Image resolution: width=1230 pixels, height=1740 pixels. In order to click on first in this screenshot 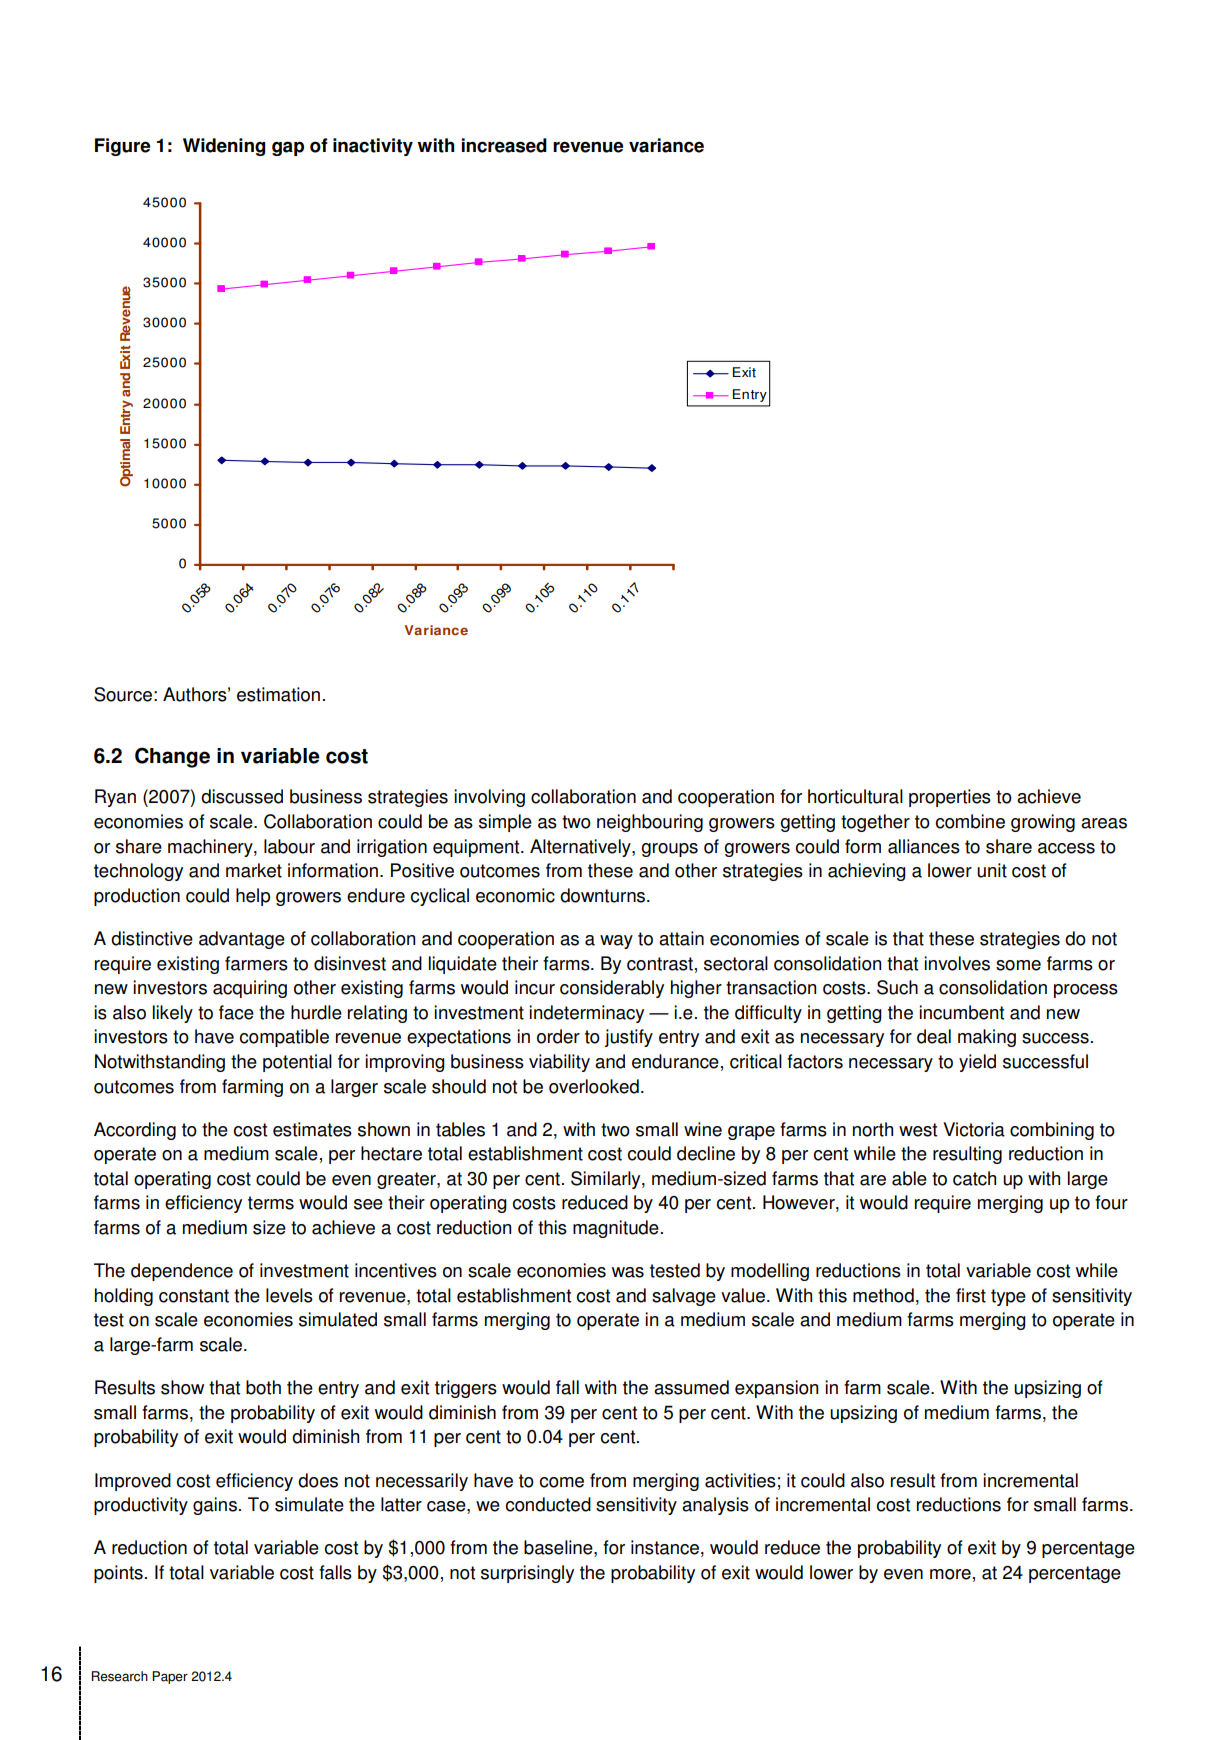, I will do `click(971, 1295)`.
